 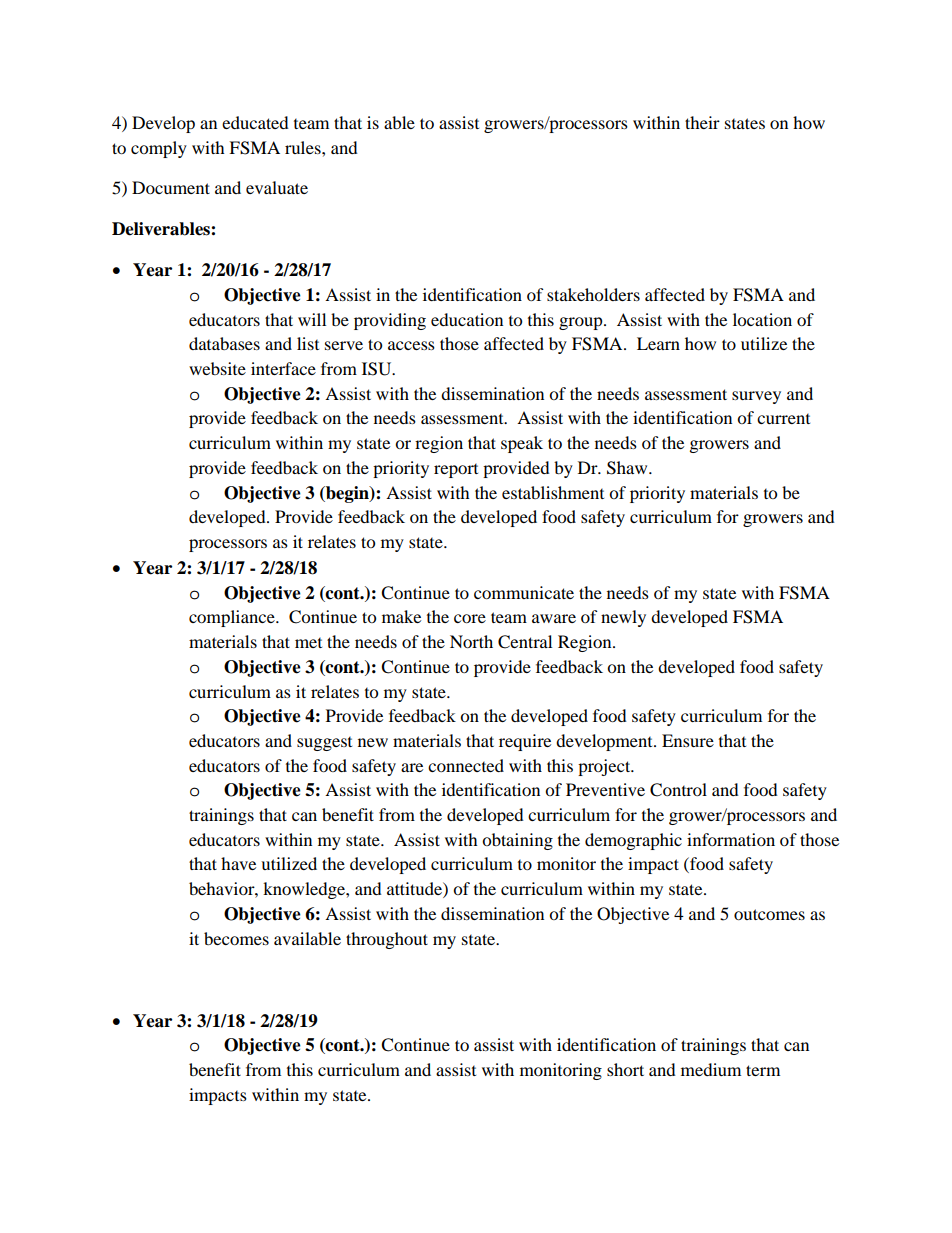 I want to click on suggest, so click(x=324, y=744).
